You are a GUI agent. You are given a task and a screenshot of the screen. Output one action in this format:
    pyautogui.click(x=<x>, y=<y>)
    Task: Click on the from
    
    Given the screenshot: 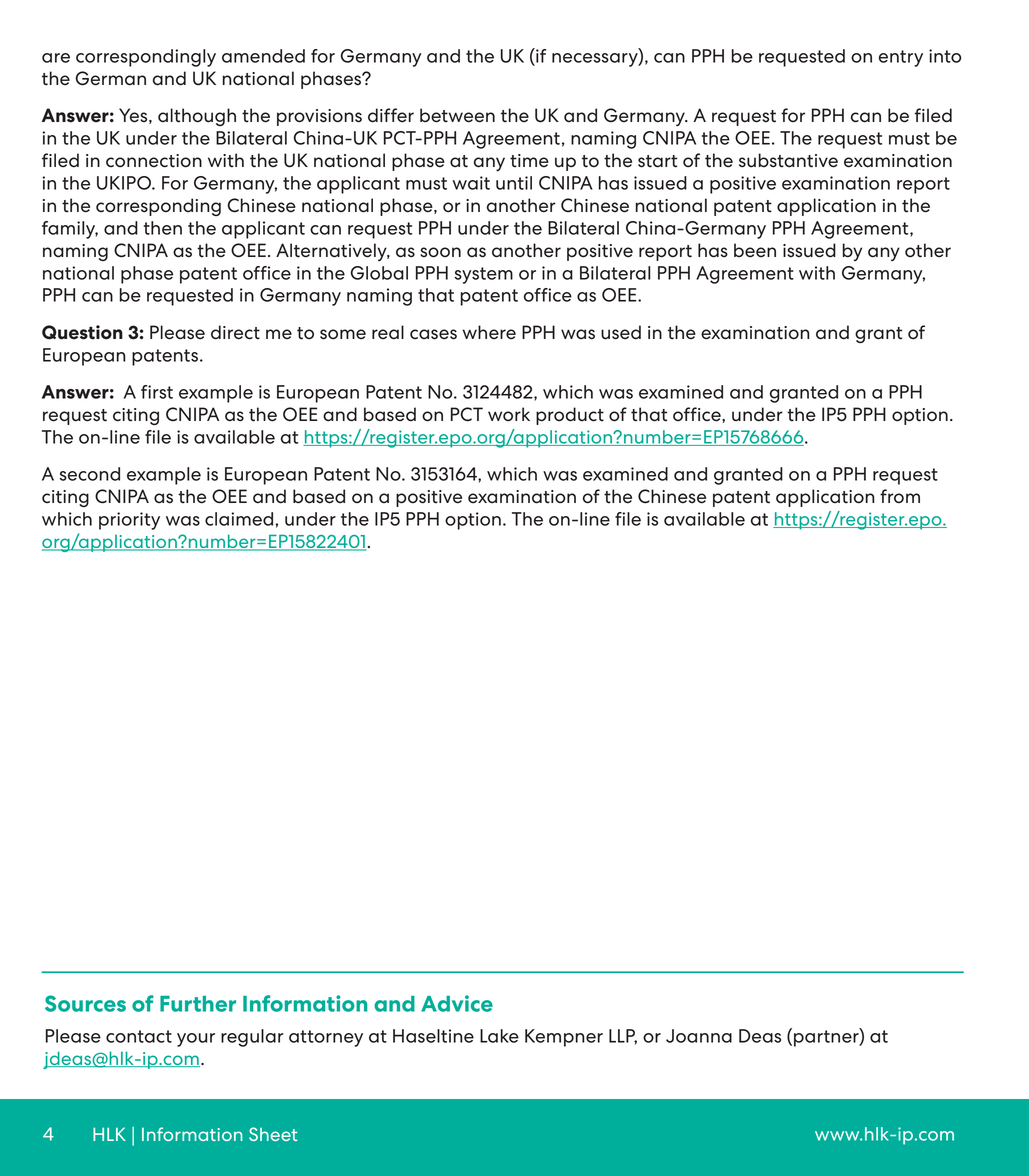 What is the action you would take?
    pyautogui.click(x=900, y=496)
